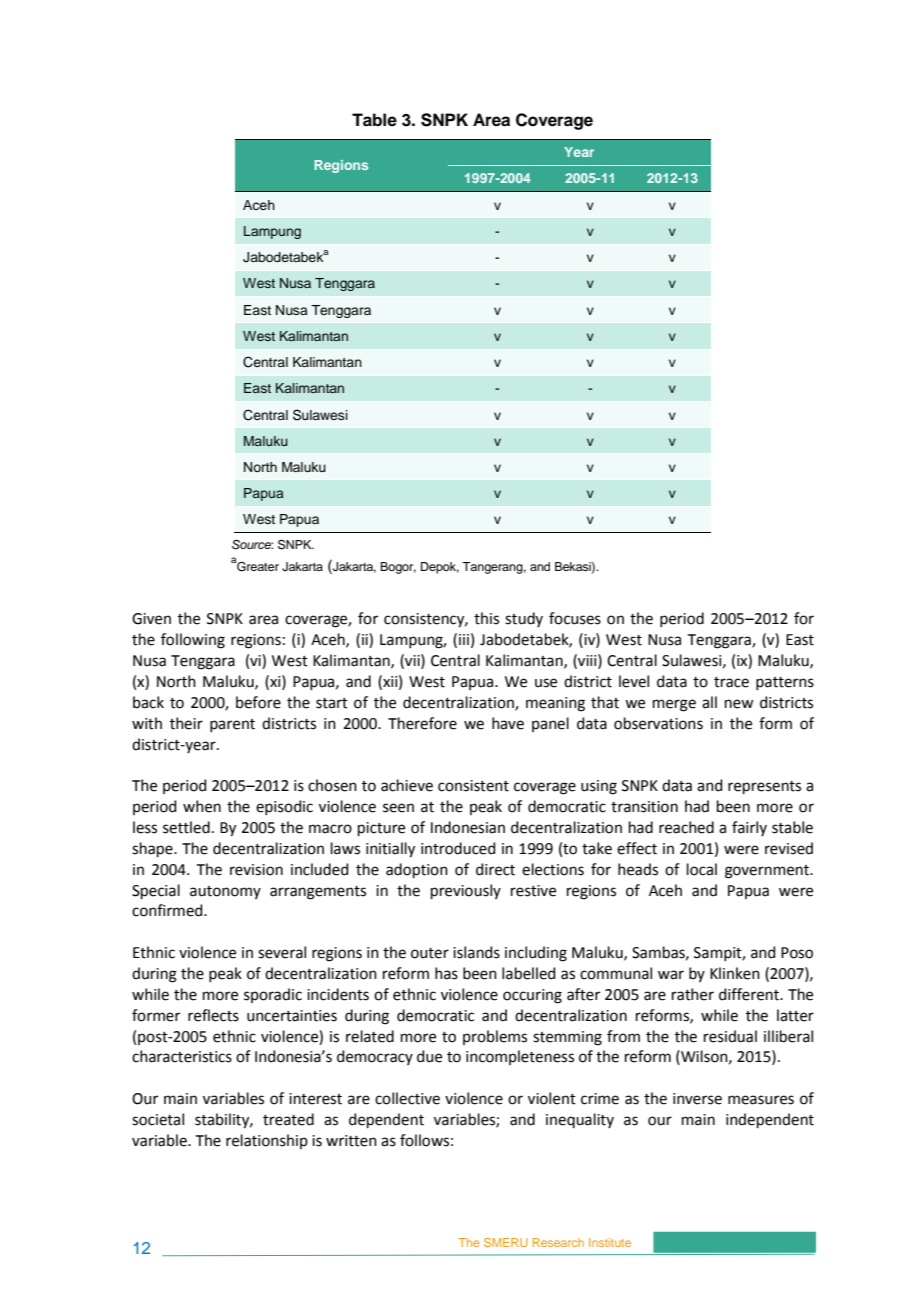 This document has height=1308, width=924. Describe the element at coordinates (168, 910) in the document. I see `confirmed` at that location.
